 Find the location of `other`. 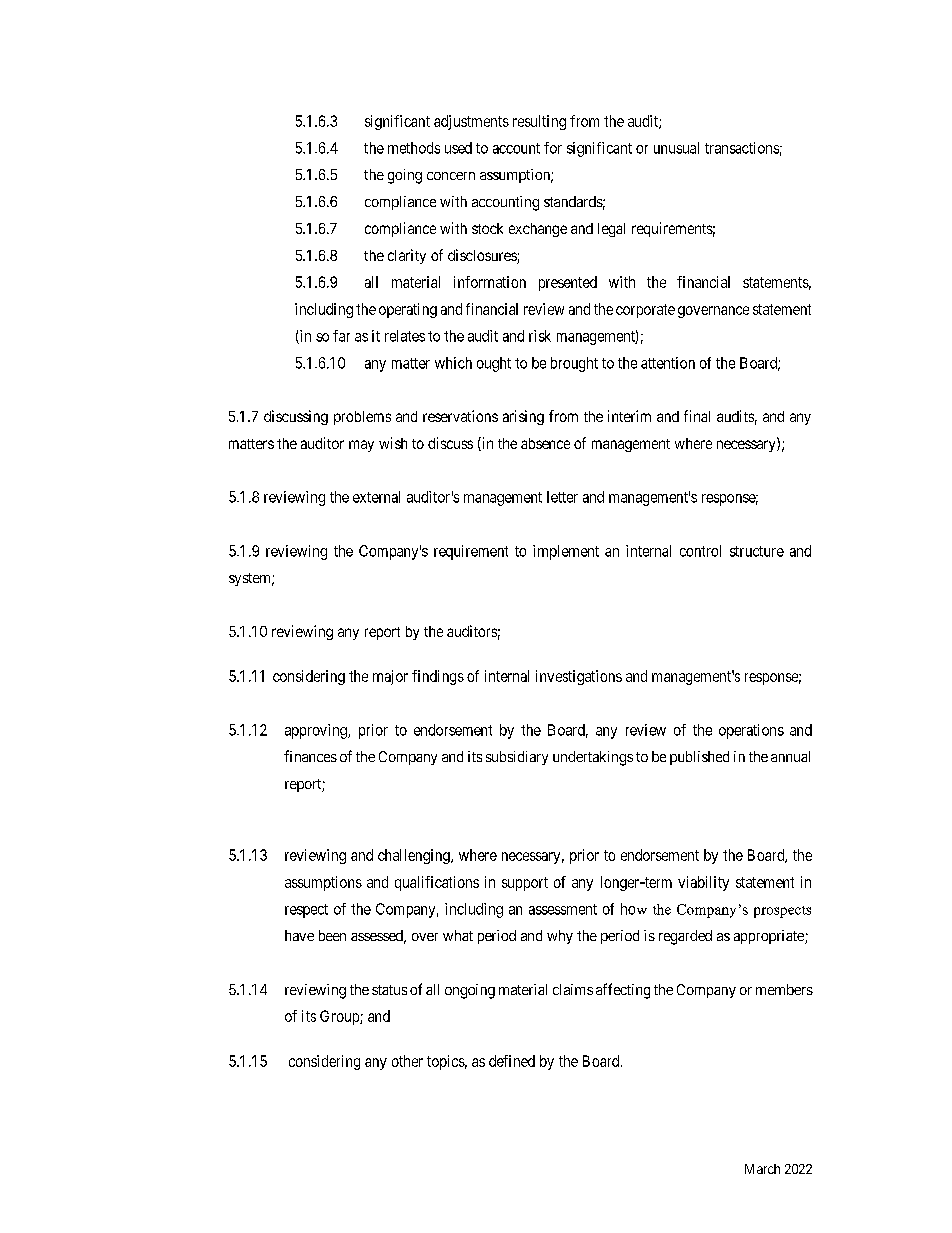

other is located at coordinates (407, 1061).
